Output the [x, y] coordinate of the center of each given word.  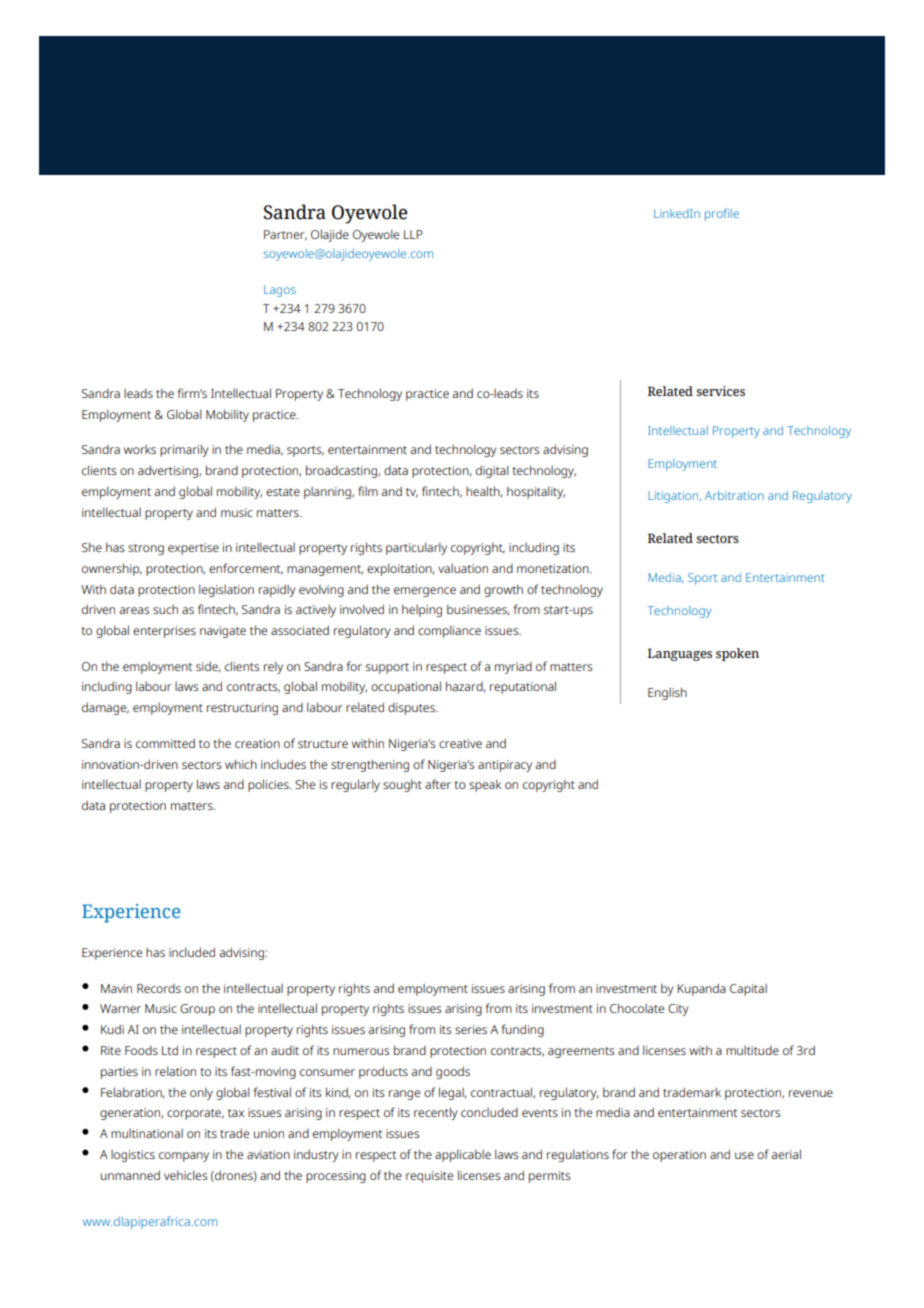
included [192, 952]
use [744, 1155]
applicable [463, 1155]
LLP [413, 234]
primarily [184, 450]
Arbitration [734, 495]
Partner [285, 235]
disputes [412, 709]
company [184, 1157]
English [667, 693]
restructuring [242, 709]
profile [722, 214]
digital [492, 471]
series [471, 1029]
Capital [748, 990]
